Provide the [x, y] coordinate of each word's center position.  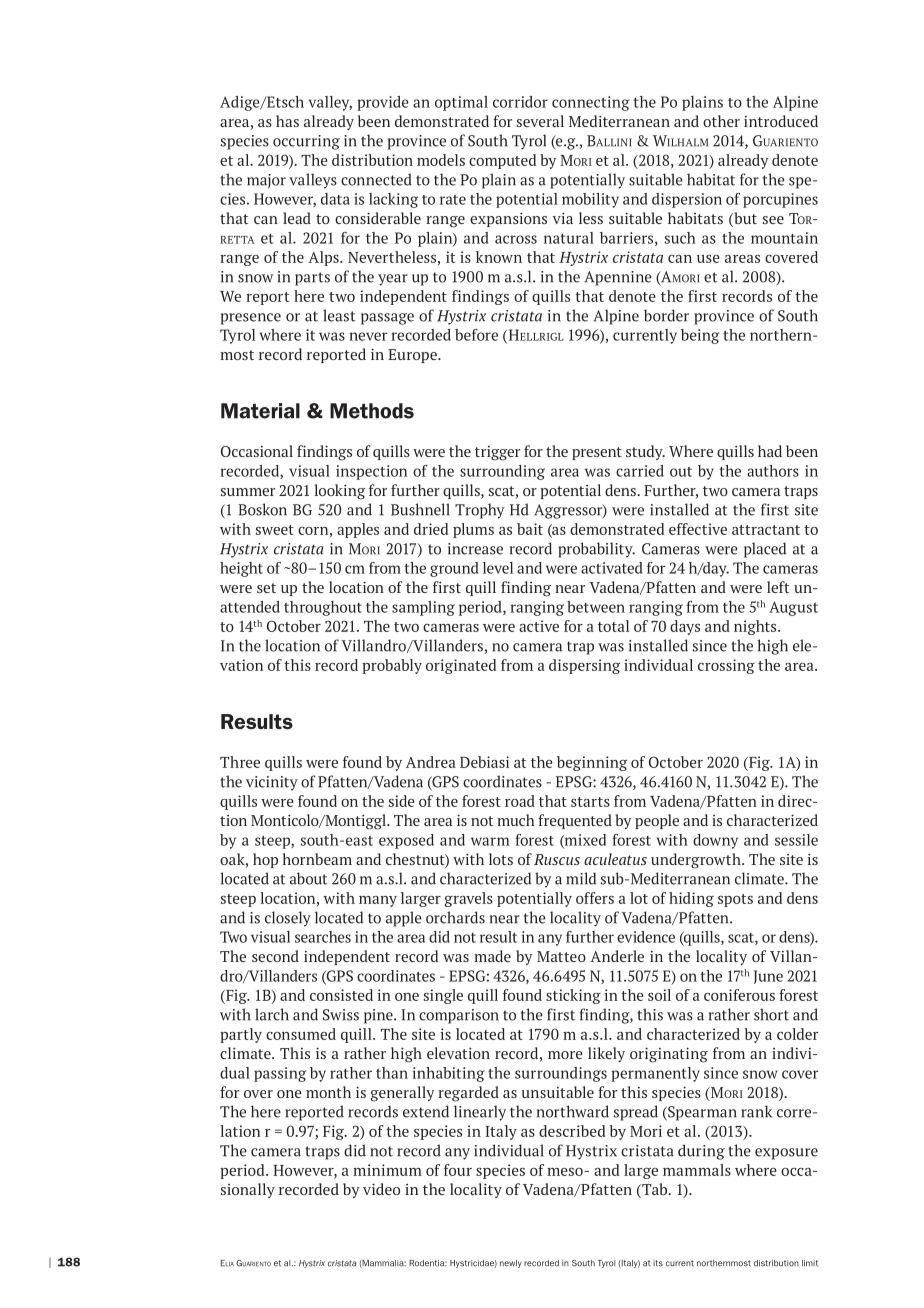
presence [251, 319]
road [520, 801]
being [700, 336]
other [721, 121]
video [381, 1189]
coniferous [739, 995]
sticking [573, 996]
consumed [301, 1034]
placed [765, 550]
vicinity [272, 783]
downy [715, 841]
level [498, 568]
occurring [306, 142]
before [476, 335]
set [266, 588]
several [540, 121]
